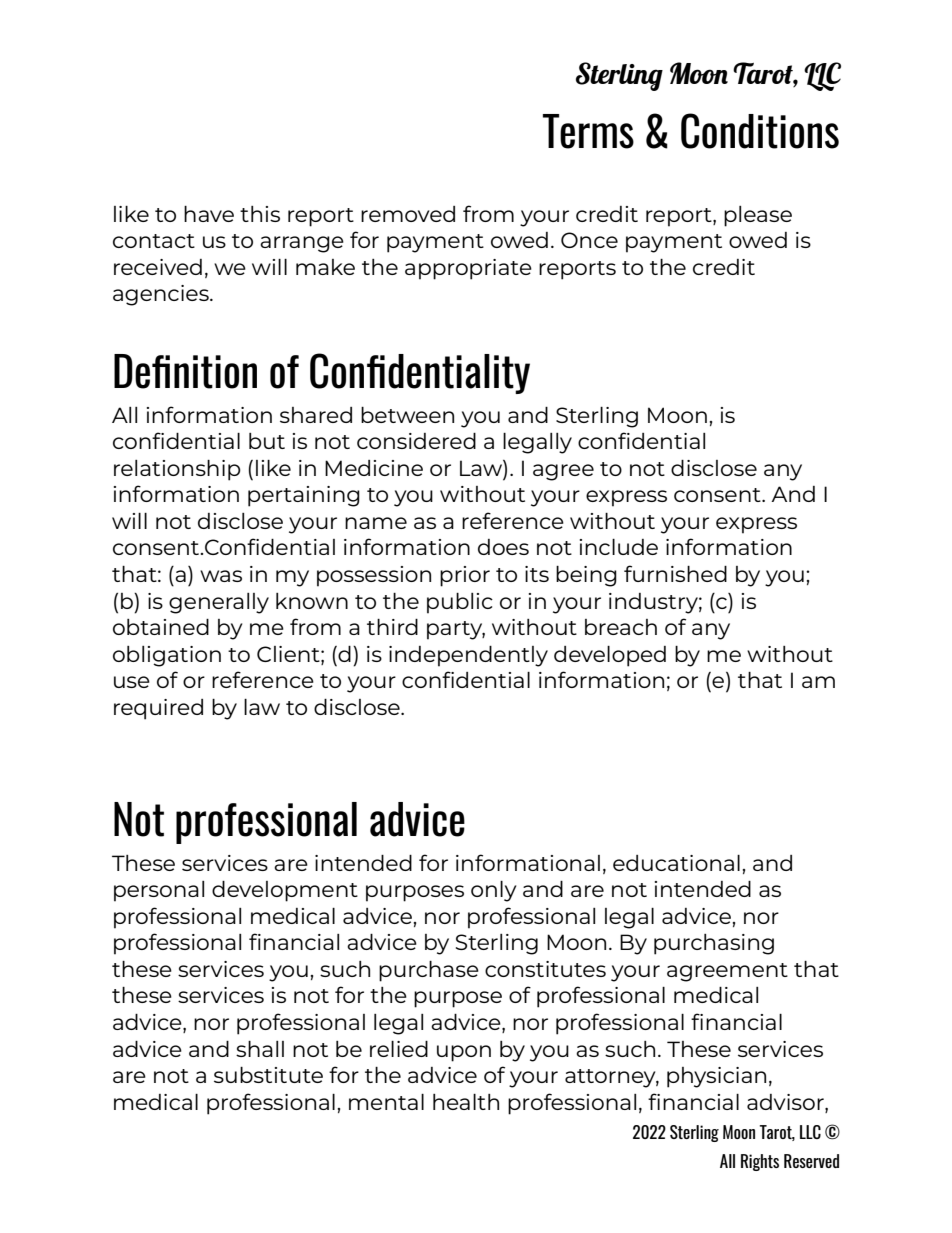 Image resolution: width=952 pixels, height=1233 pixels. Describe the element at coordinates (429, 971) in the screenshot. I see `purchase` at that location.
